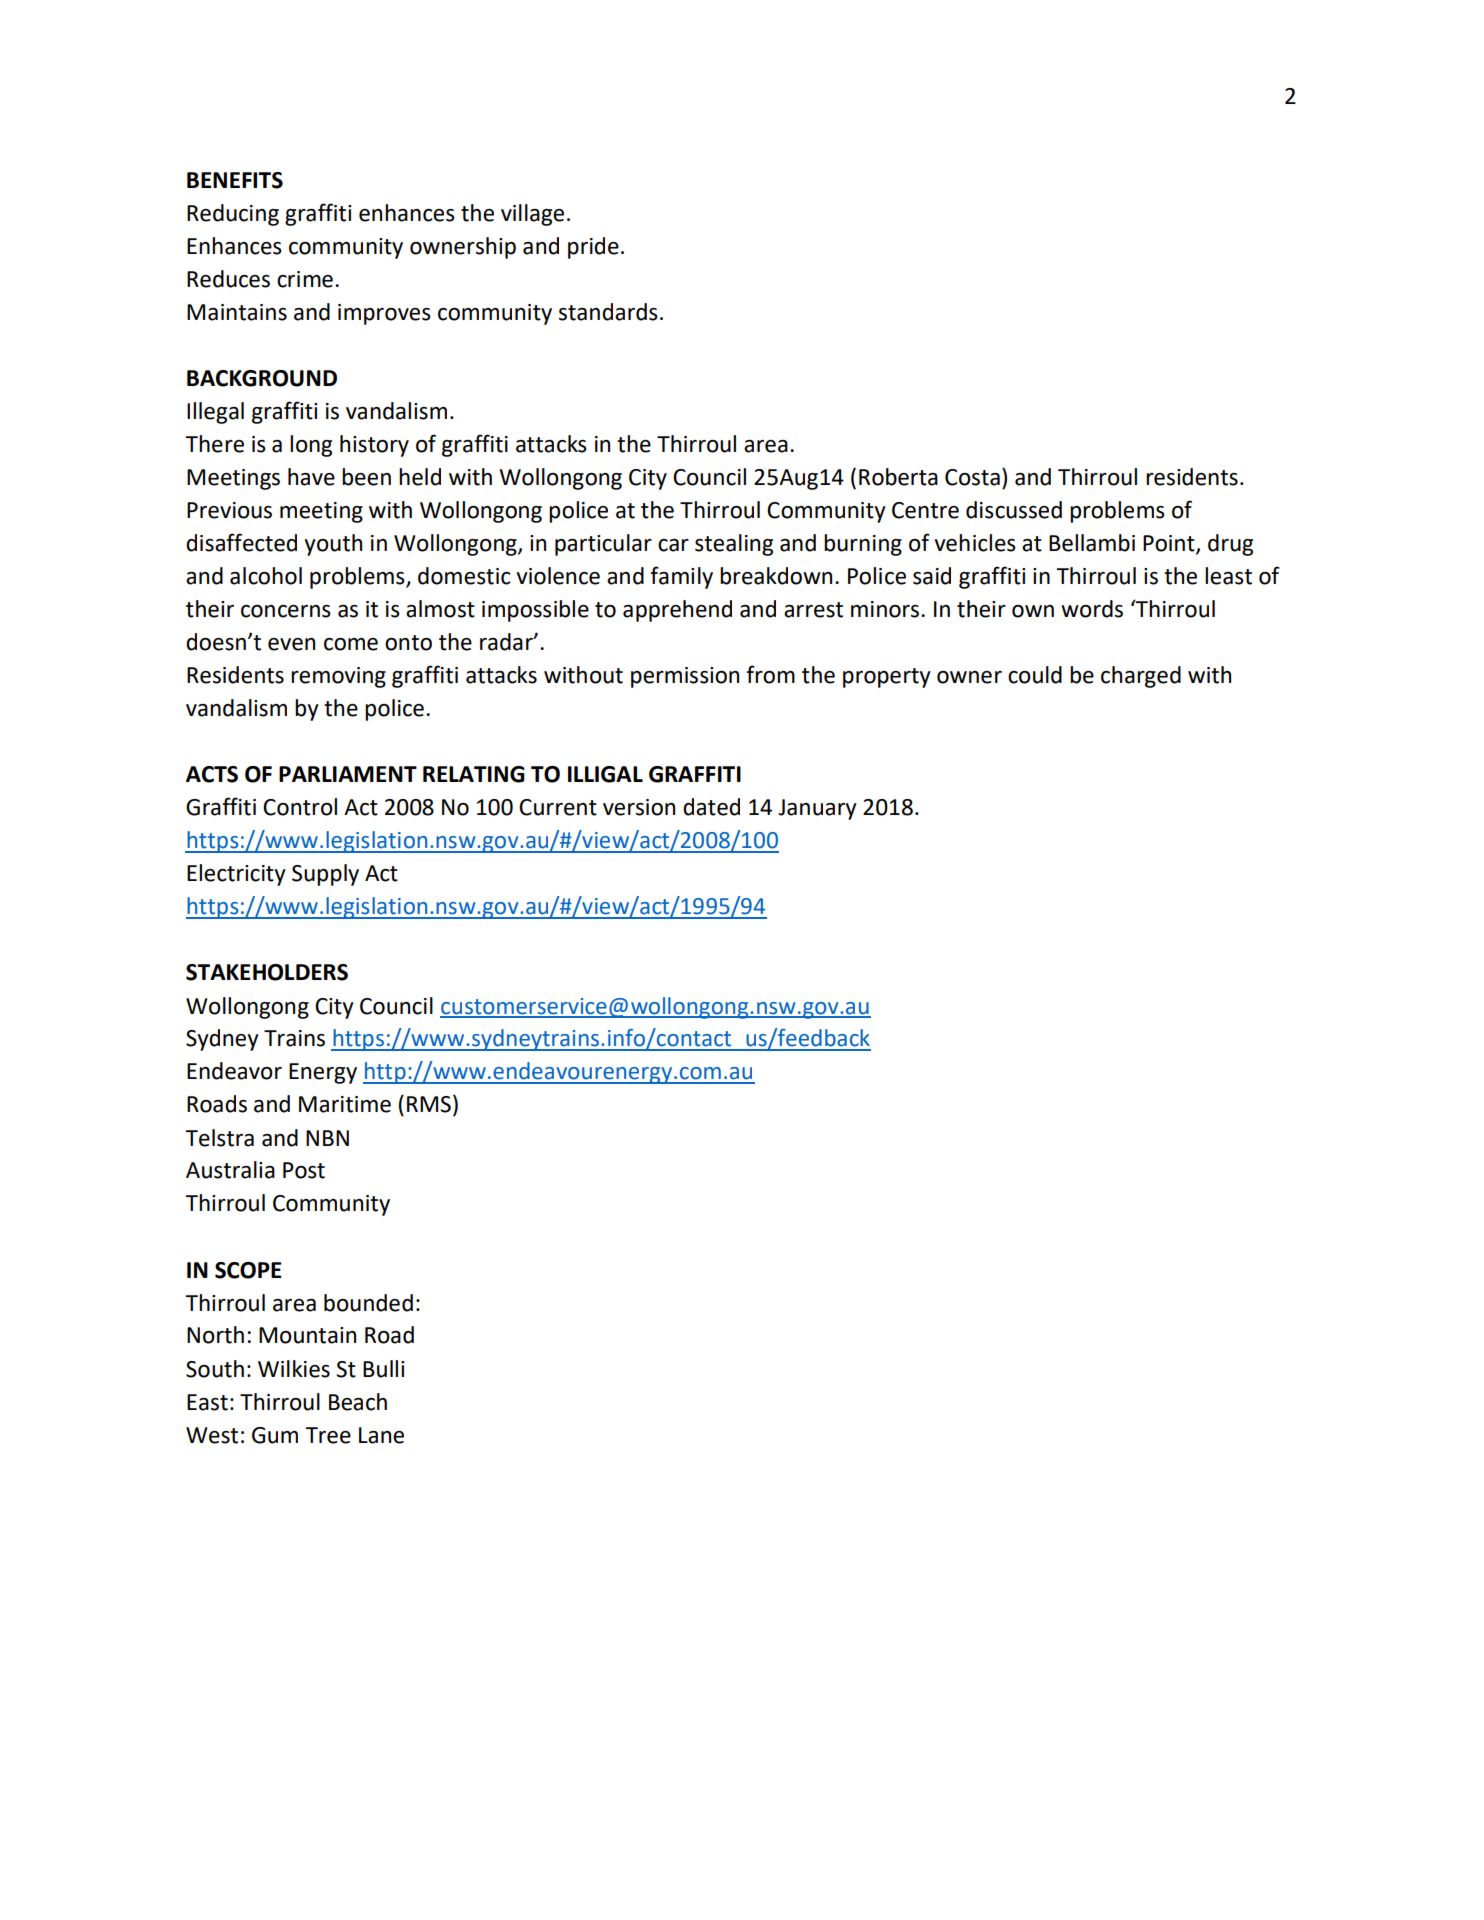 The image size is (1484, 1920). I want to click on Costa, so click(972, 477).
